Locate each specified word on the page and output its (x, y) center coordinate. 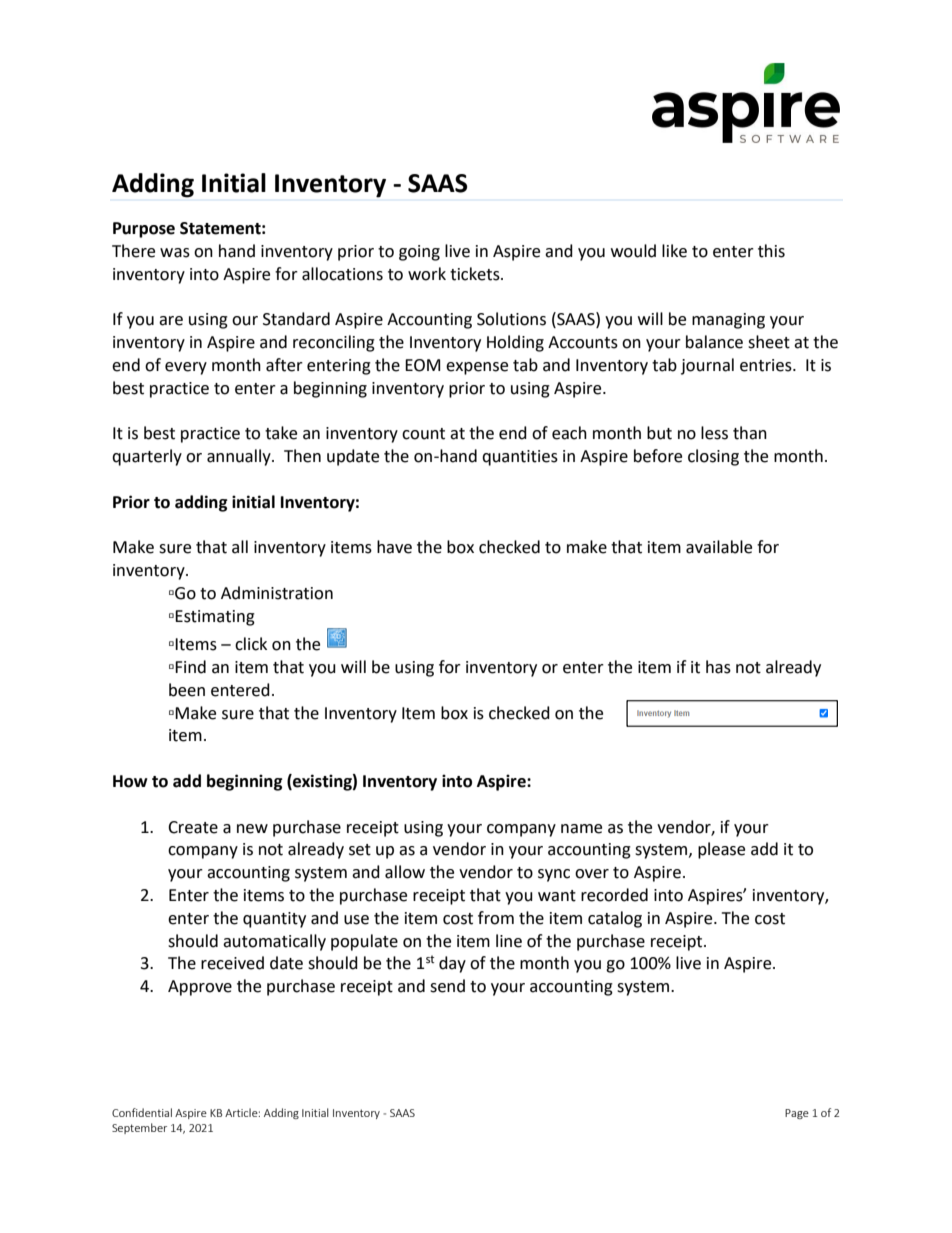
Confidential (142, 1112)
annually (240, 457)
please (721, 850)
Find (190, 667)
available (719, 547)
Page (797, 1114)
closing (713, 457)
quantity (274, 920)
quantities (520, 458)
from (496, 918)
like (674, 251)
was (175, 253)
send (447, 986)
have (394, 547)
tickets (476, 274)
